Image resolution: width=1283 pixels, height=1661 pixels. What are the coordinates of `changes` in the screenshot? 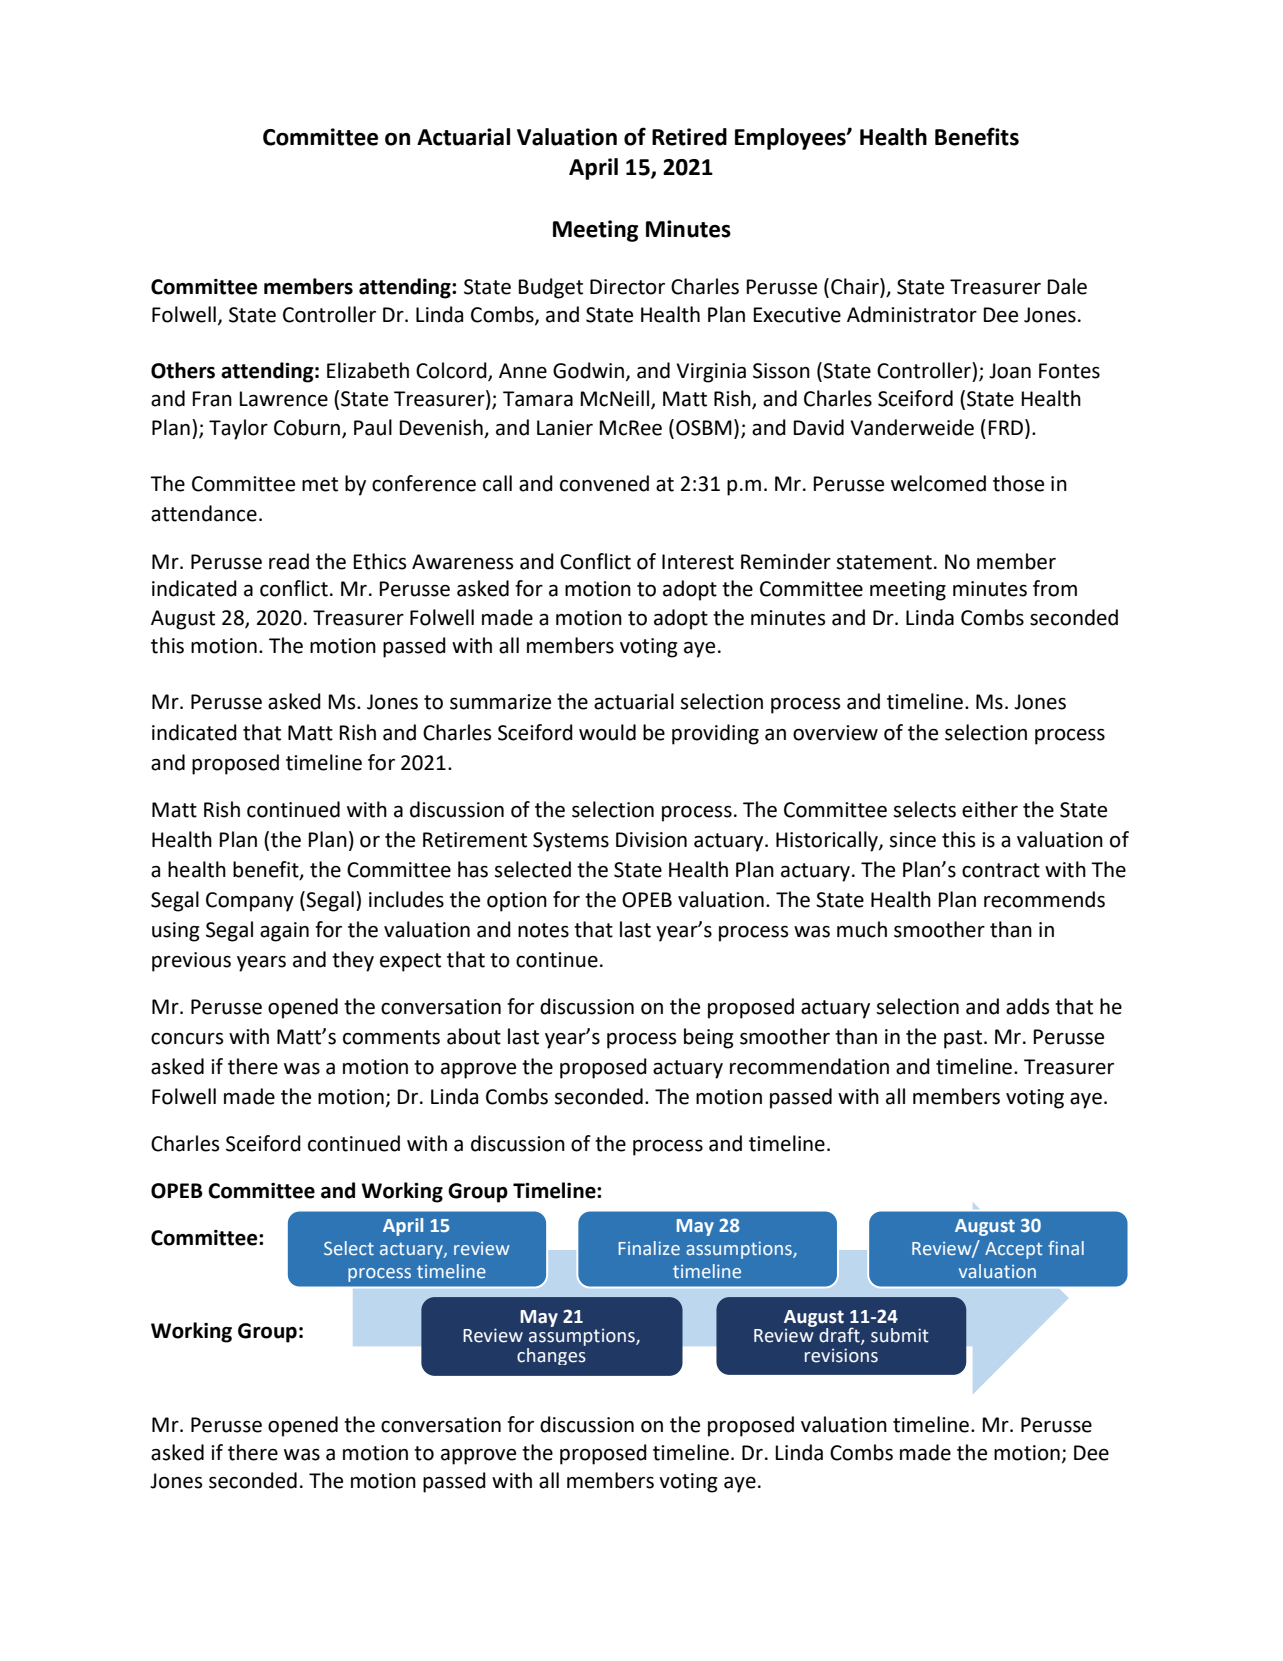 It's located at (551, 1355).
